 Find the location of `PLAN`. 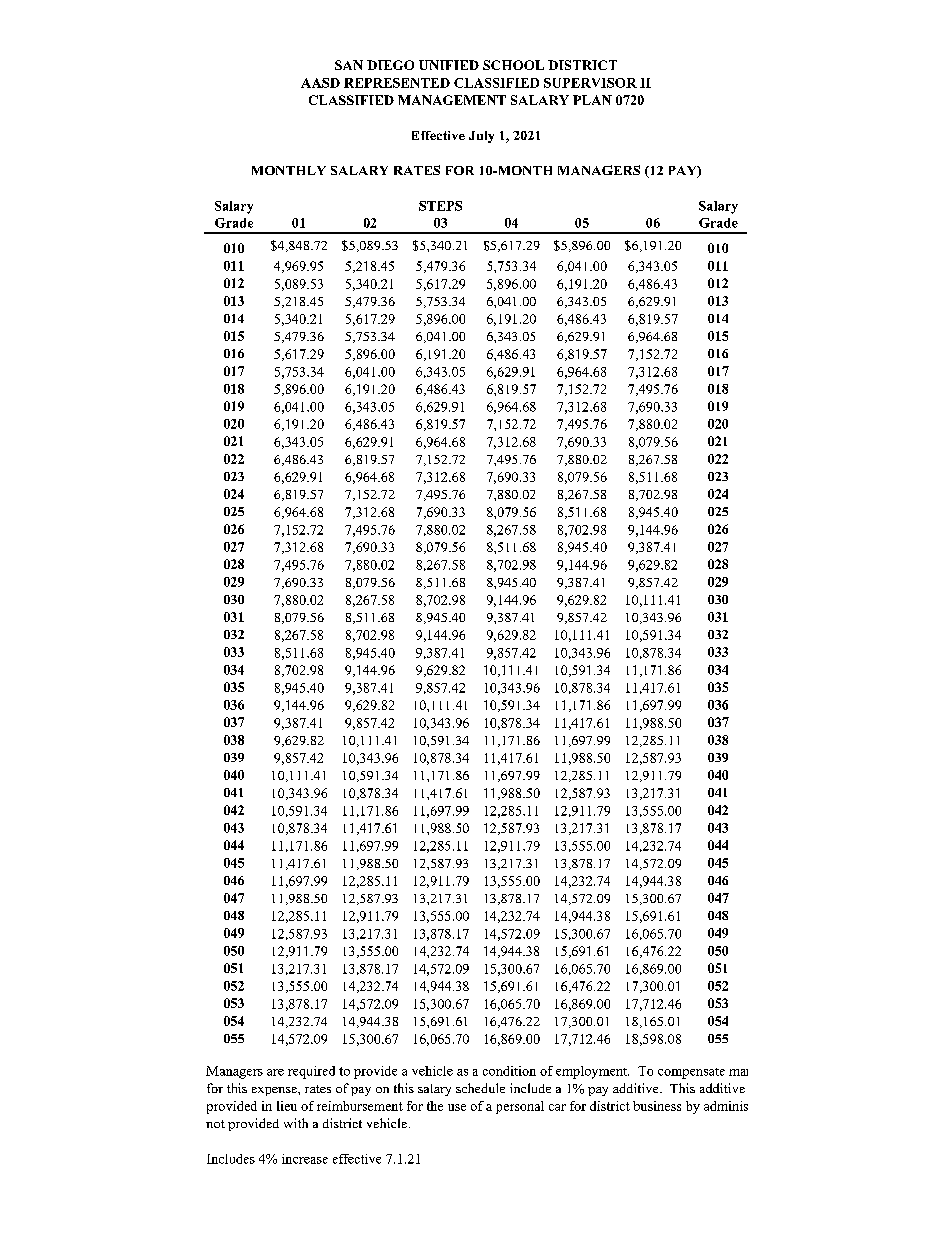

PLAN is located at coordinates (592, 100).
